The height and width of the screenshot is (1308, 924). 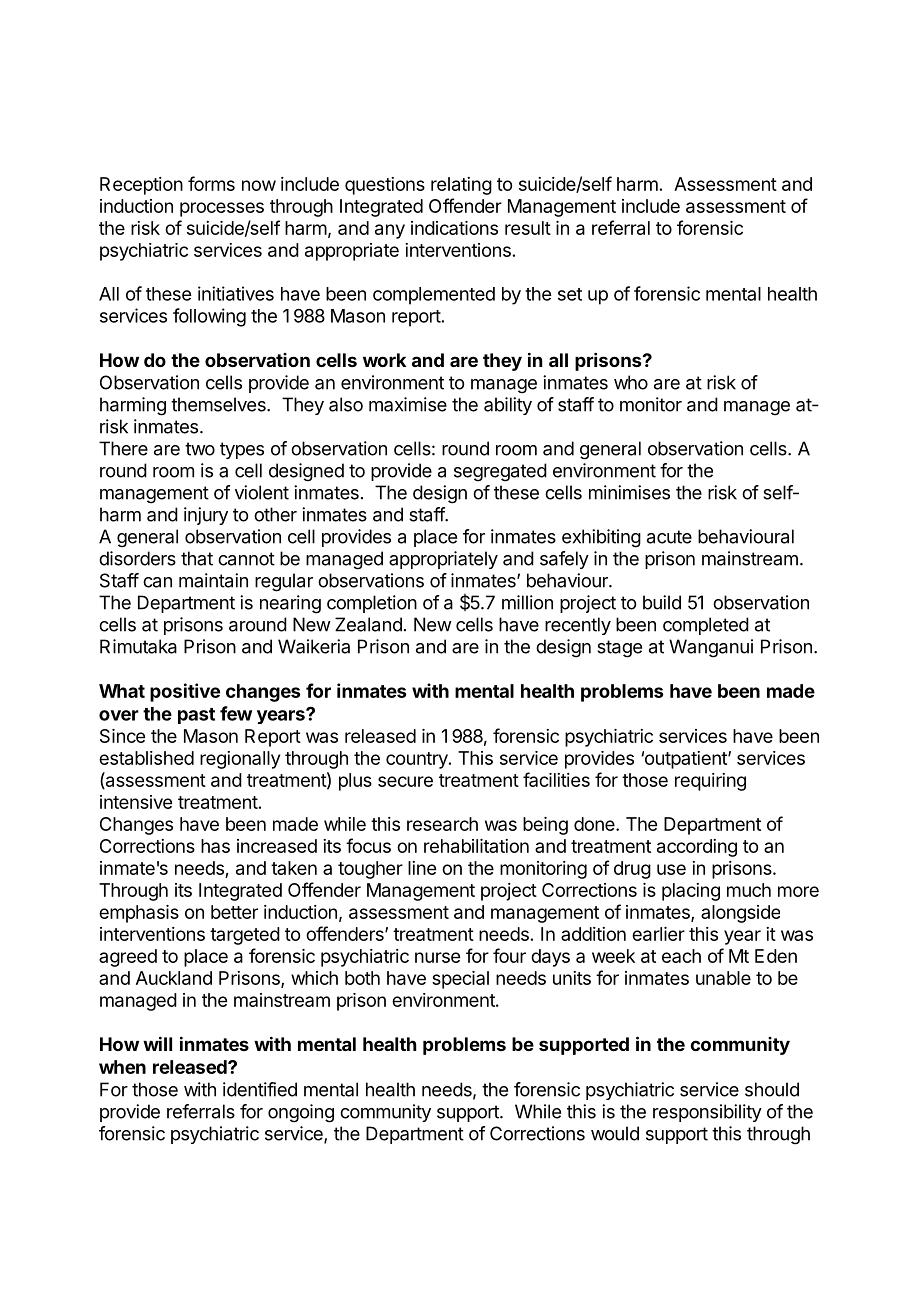 I want to click on completed, so click(x=706, y=626).
